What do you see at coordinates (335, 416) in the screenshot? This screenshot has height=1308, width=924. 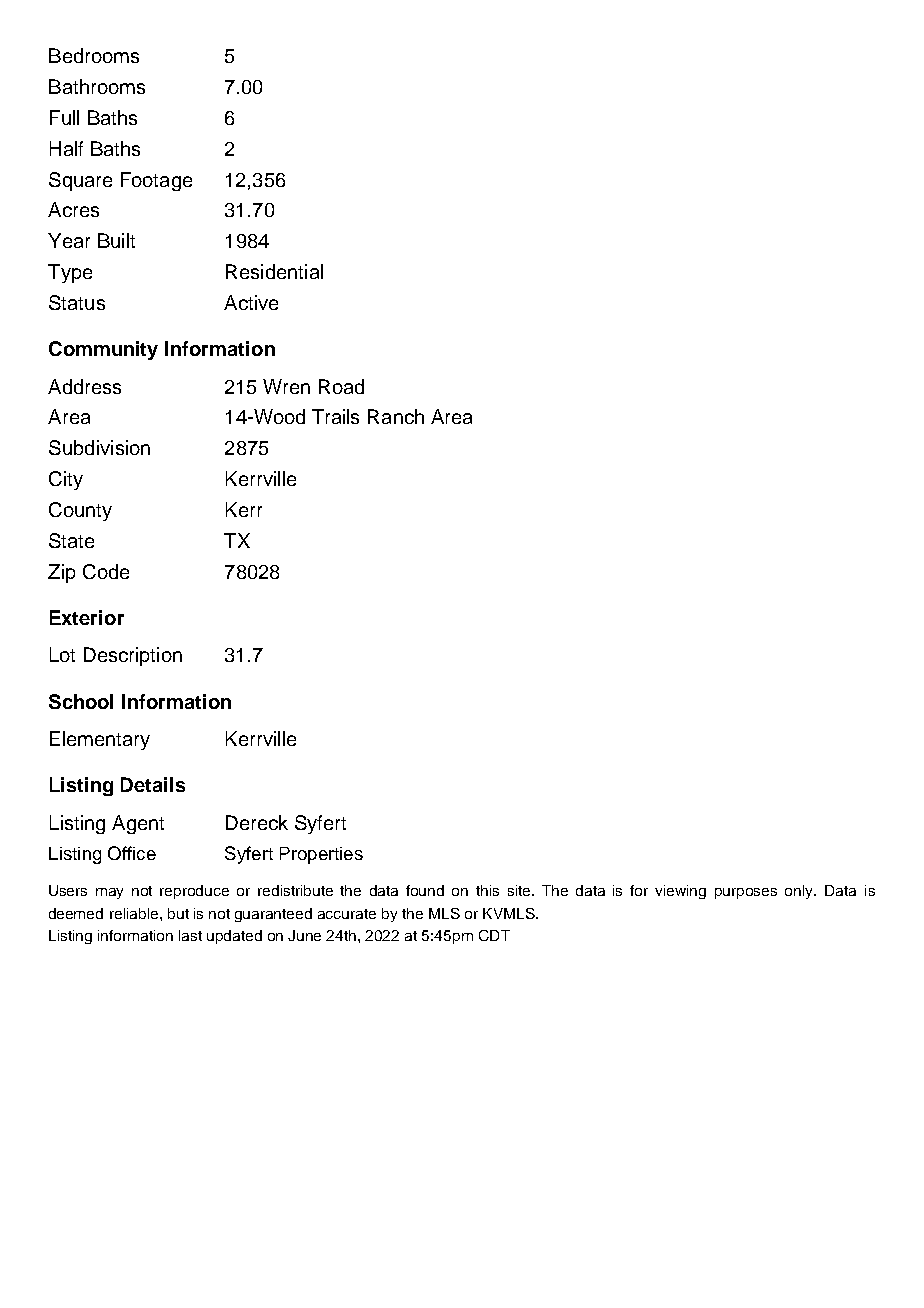 I see `Trails` at bounding box center [335, 416].
